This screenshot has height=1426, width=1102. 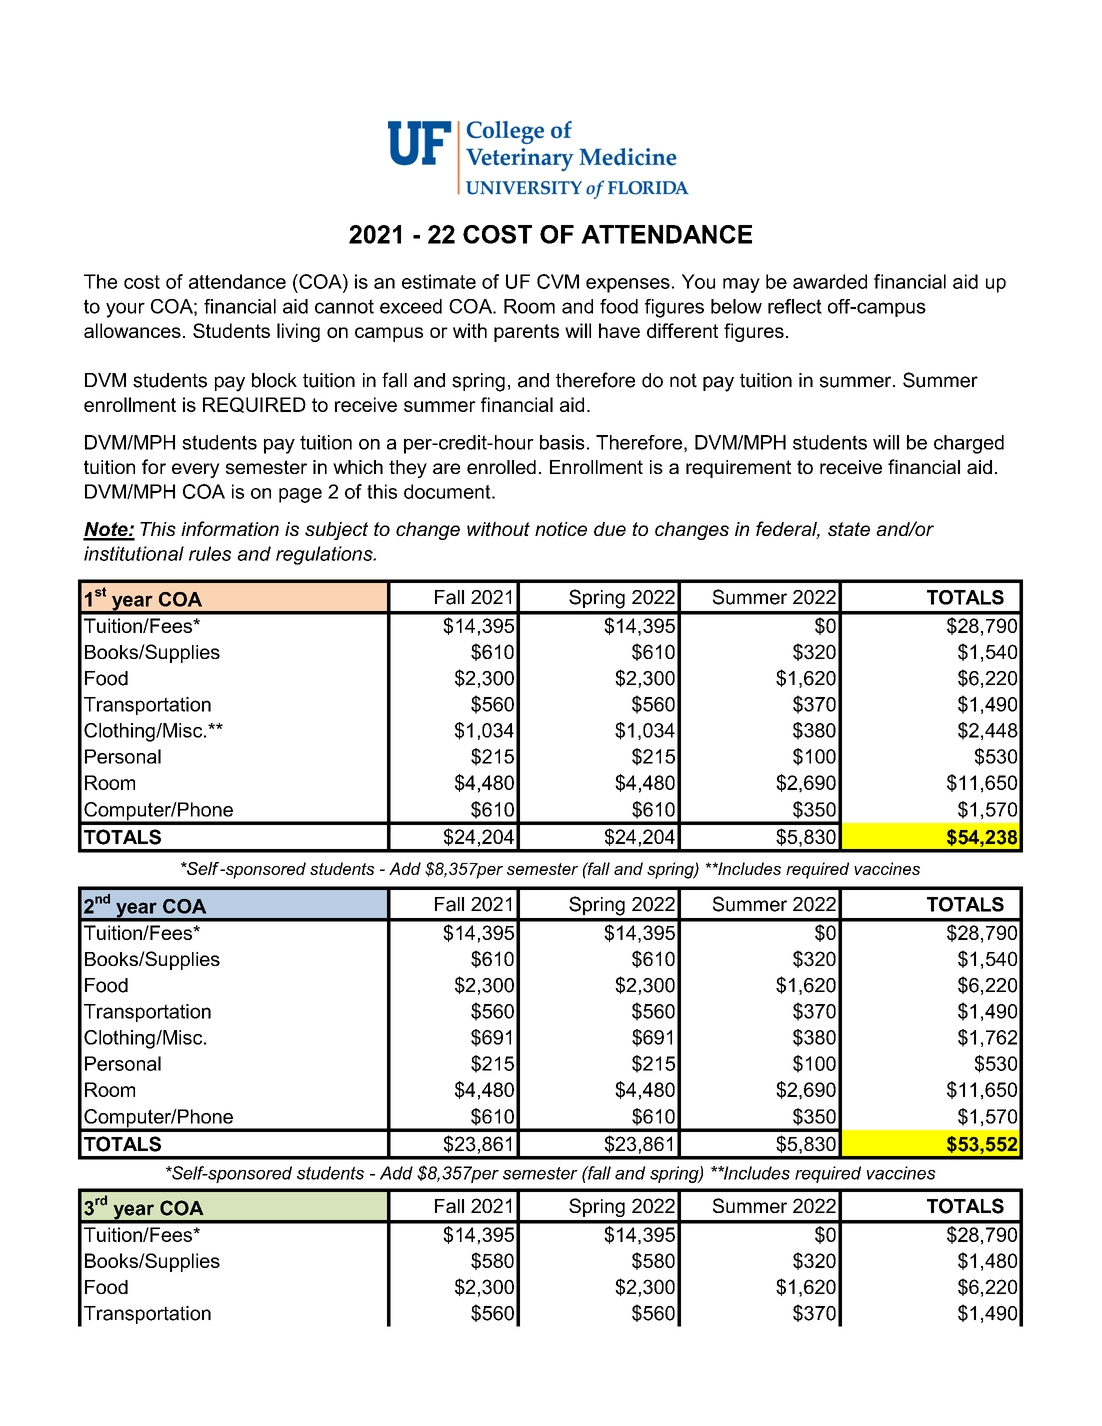 What do you see at coordinates (274, 380) in the screenshot?
I see `block` at bounding box center [274, 380].
